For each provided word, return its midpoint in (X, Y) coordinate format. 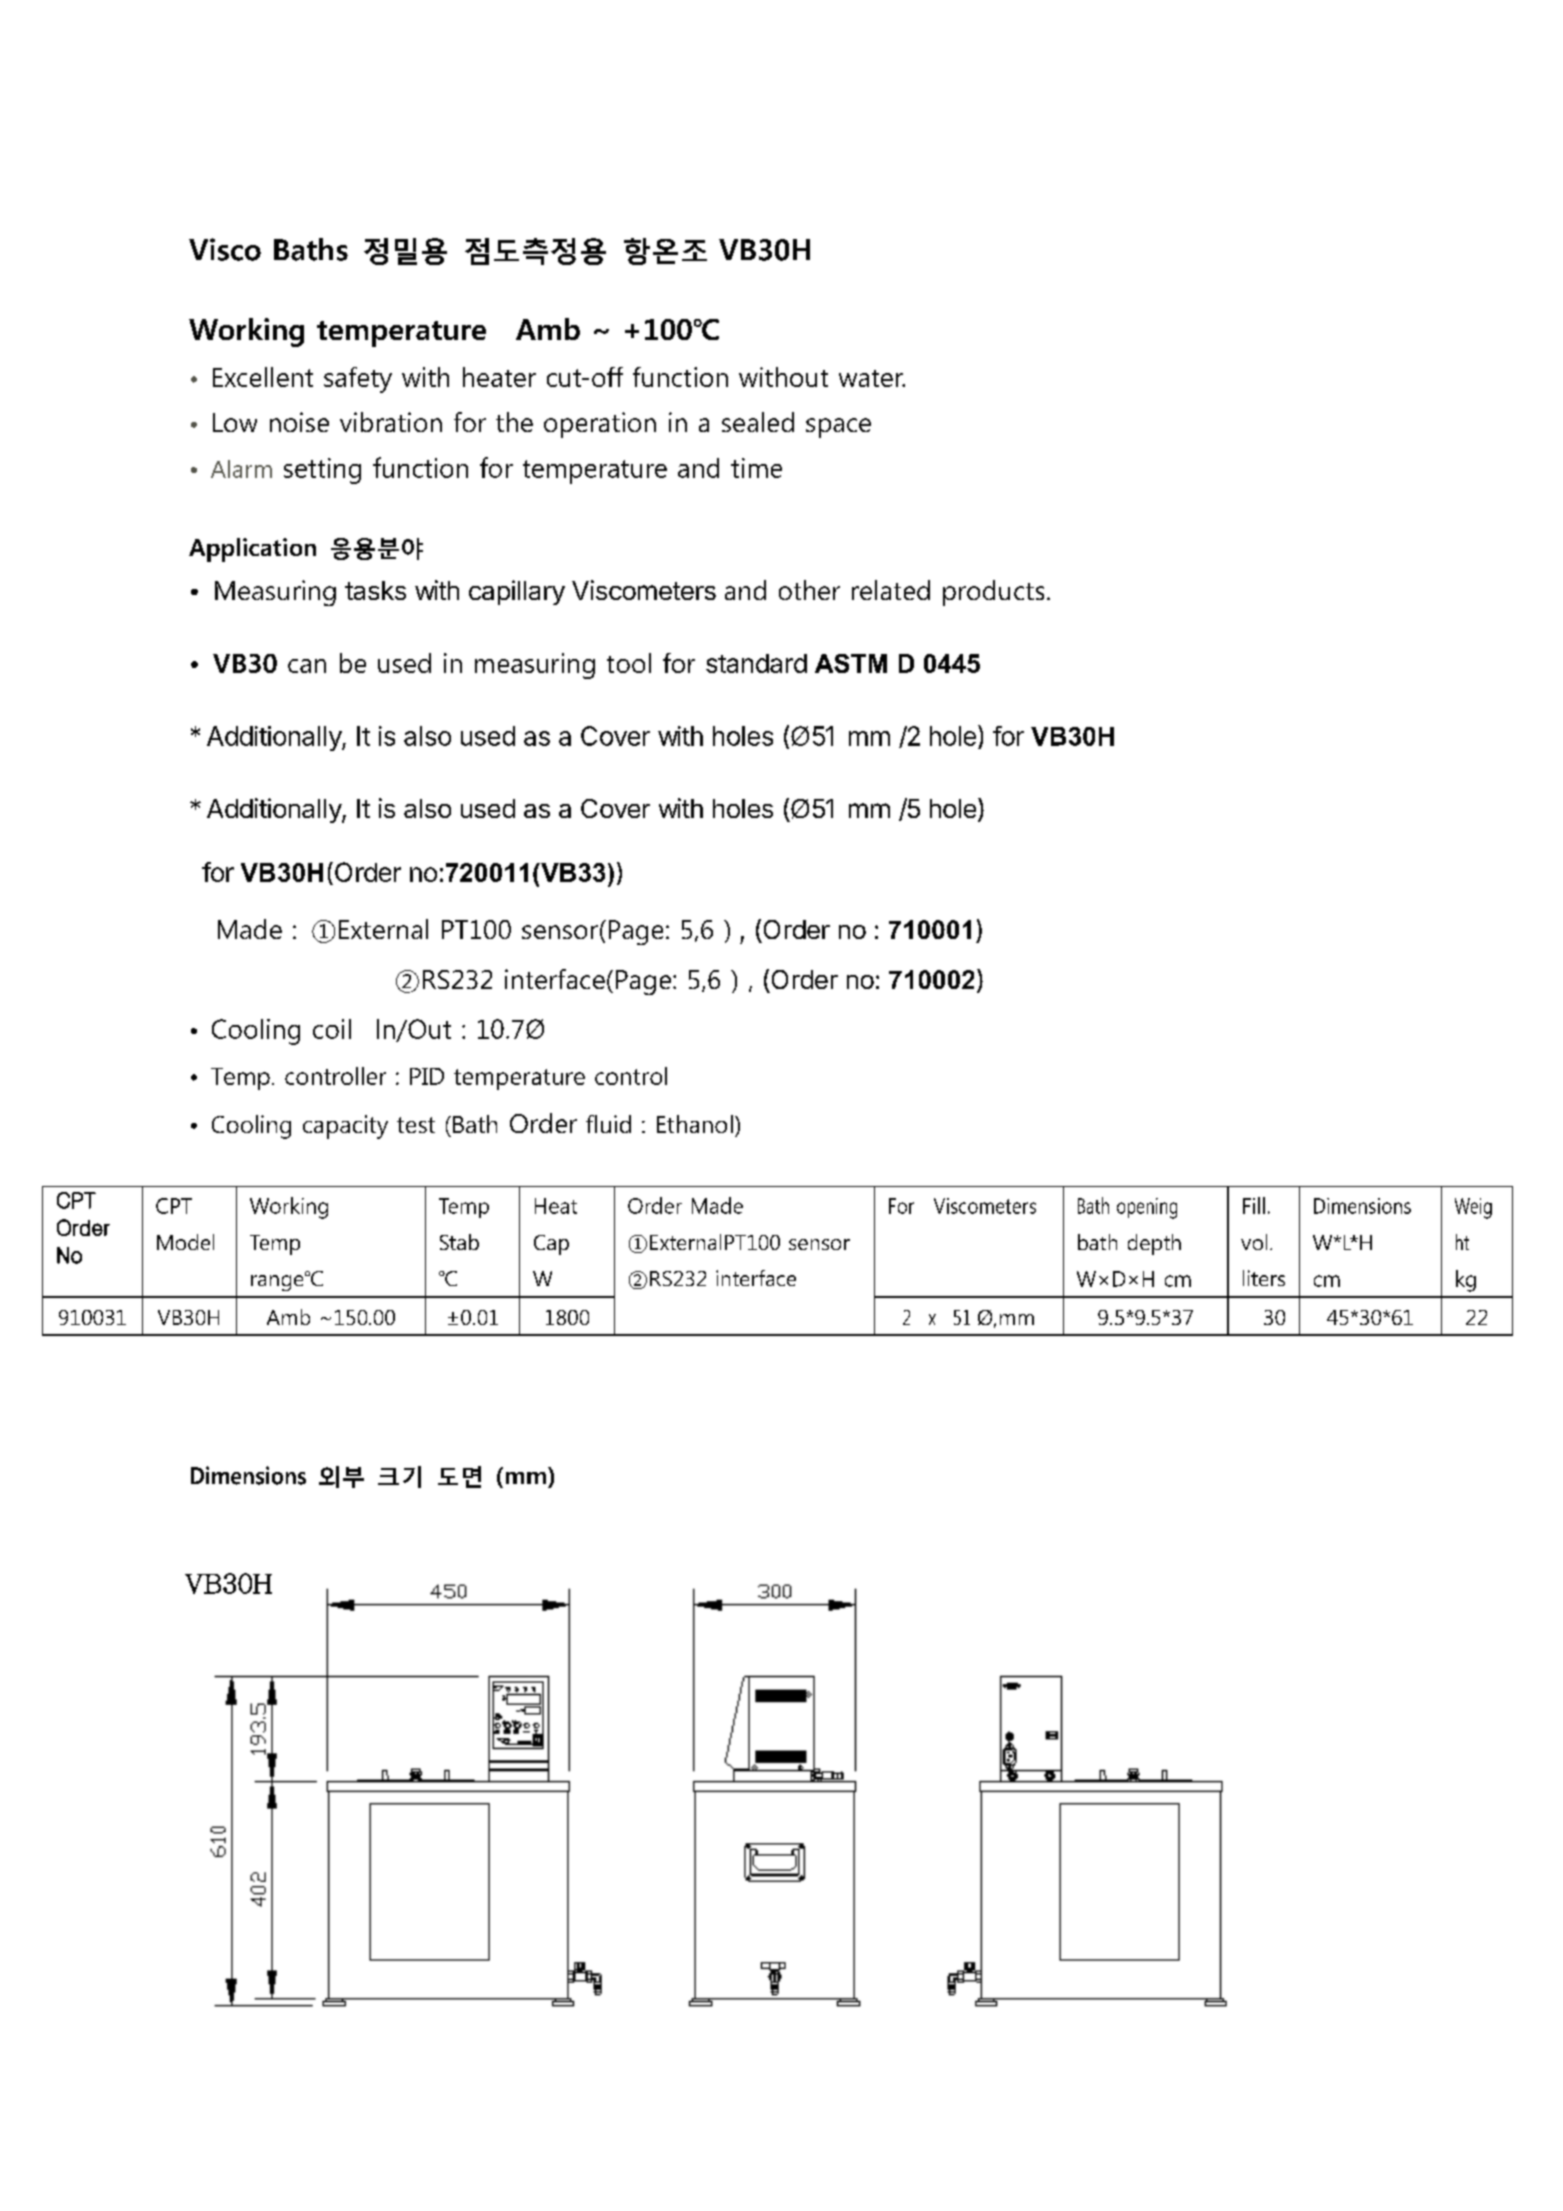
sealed (758, 422)
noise (299, 422)
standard (756, 663)
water (872, 378)
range (278, 1282)
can (307, 666)
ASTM (851, 663)
